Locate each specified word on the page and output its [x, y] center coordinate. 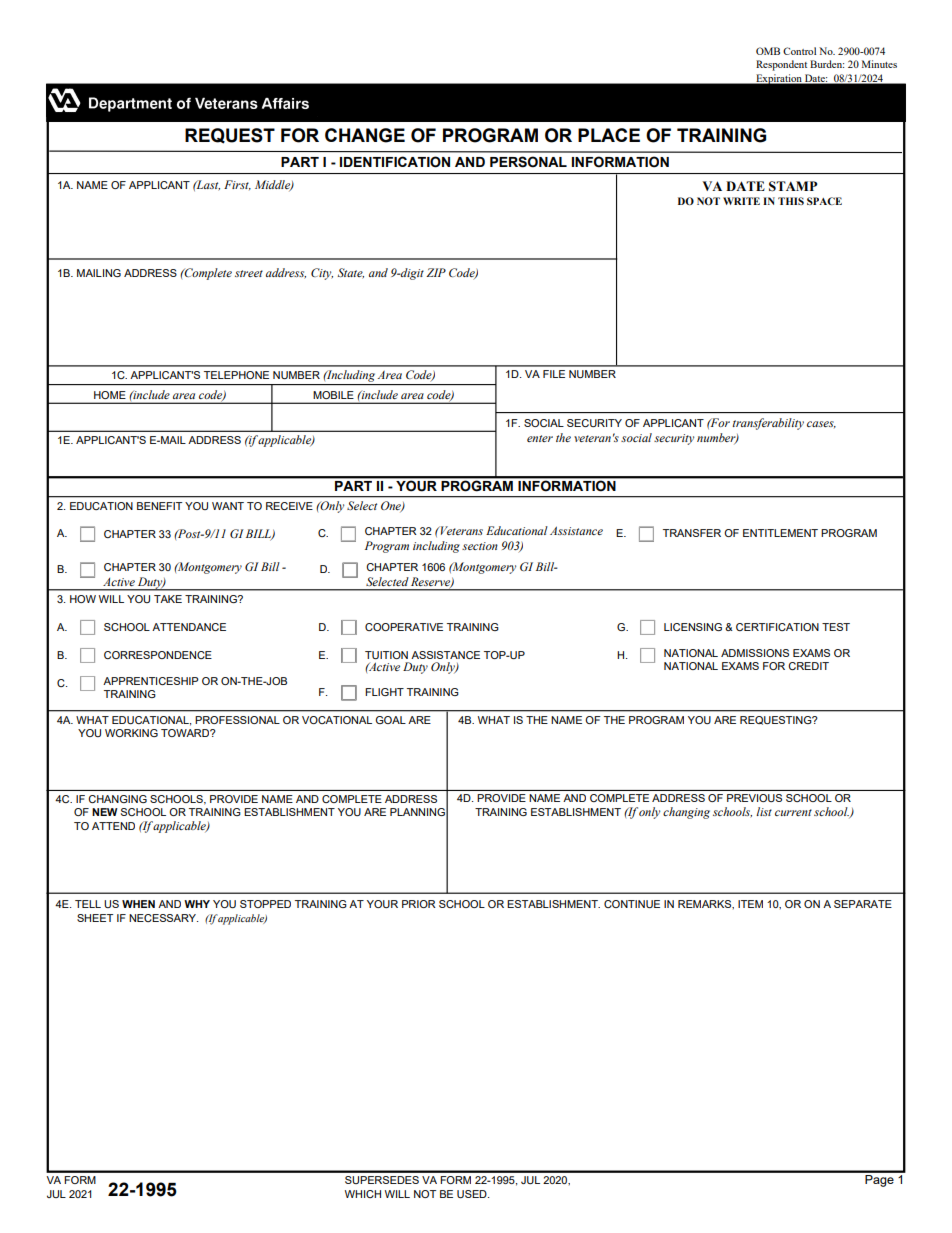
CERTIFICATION [777, 627]
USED [473, 1194]
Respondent [781, 65]
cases [821, 424]
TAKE [168, 599]
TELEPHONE [236, 375]
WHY [197, 904]
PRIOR [419, 904]
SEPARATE [863, 904]
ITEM [750, 904]
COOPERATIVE [404, 627]
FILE [554, 374]
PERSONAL [528, 162]
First [237, 185]
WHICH [363, 1194]
